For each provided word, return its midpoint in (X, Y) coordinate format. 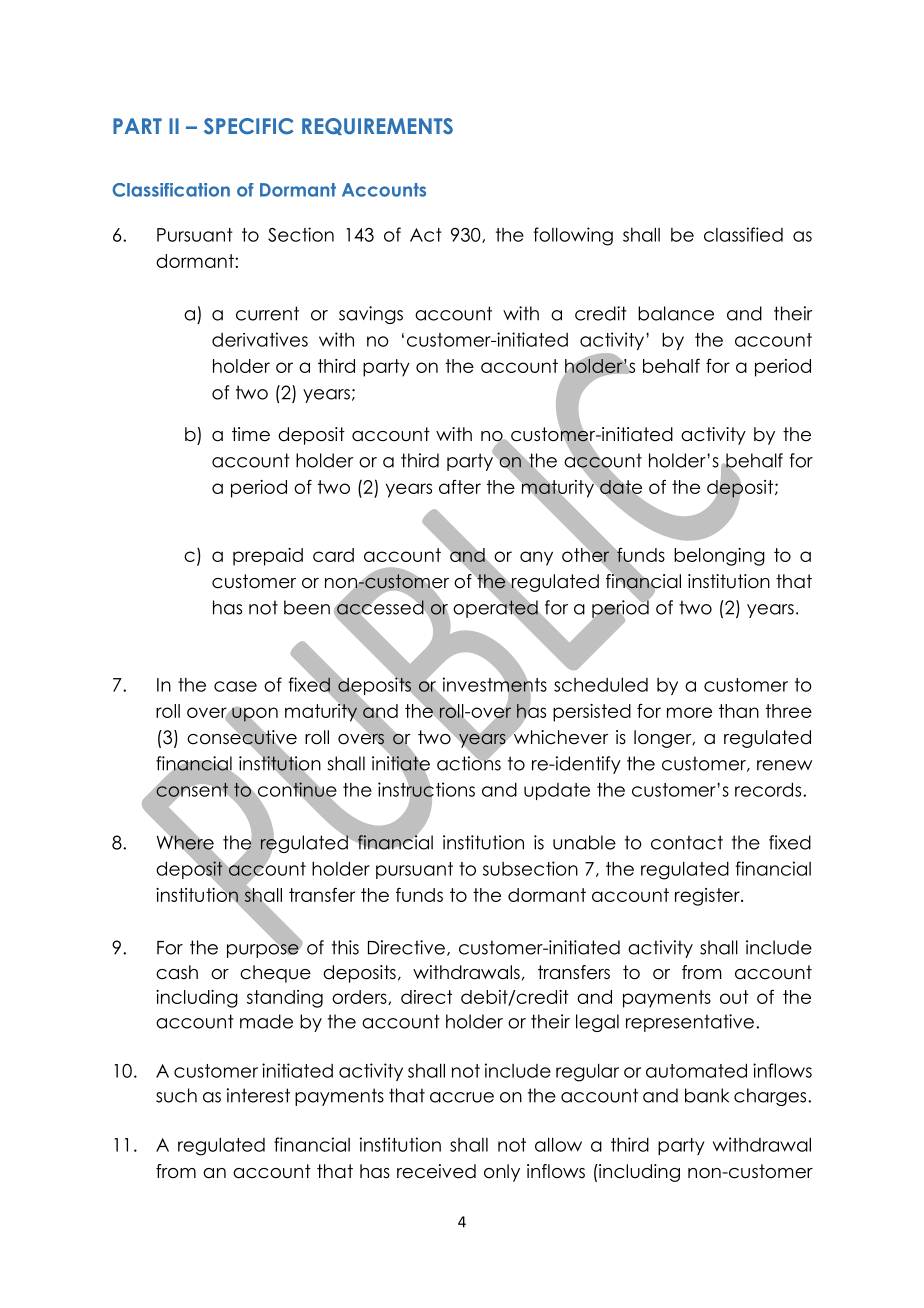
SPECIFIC (248, 126)
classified (743, 234)
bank (707, 1095)
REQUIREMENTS (377, 126)
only (502, 1173)
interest (258, 1095)
